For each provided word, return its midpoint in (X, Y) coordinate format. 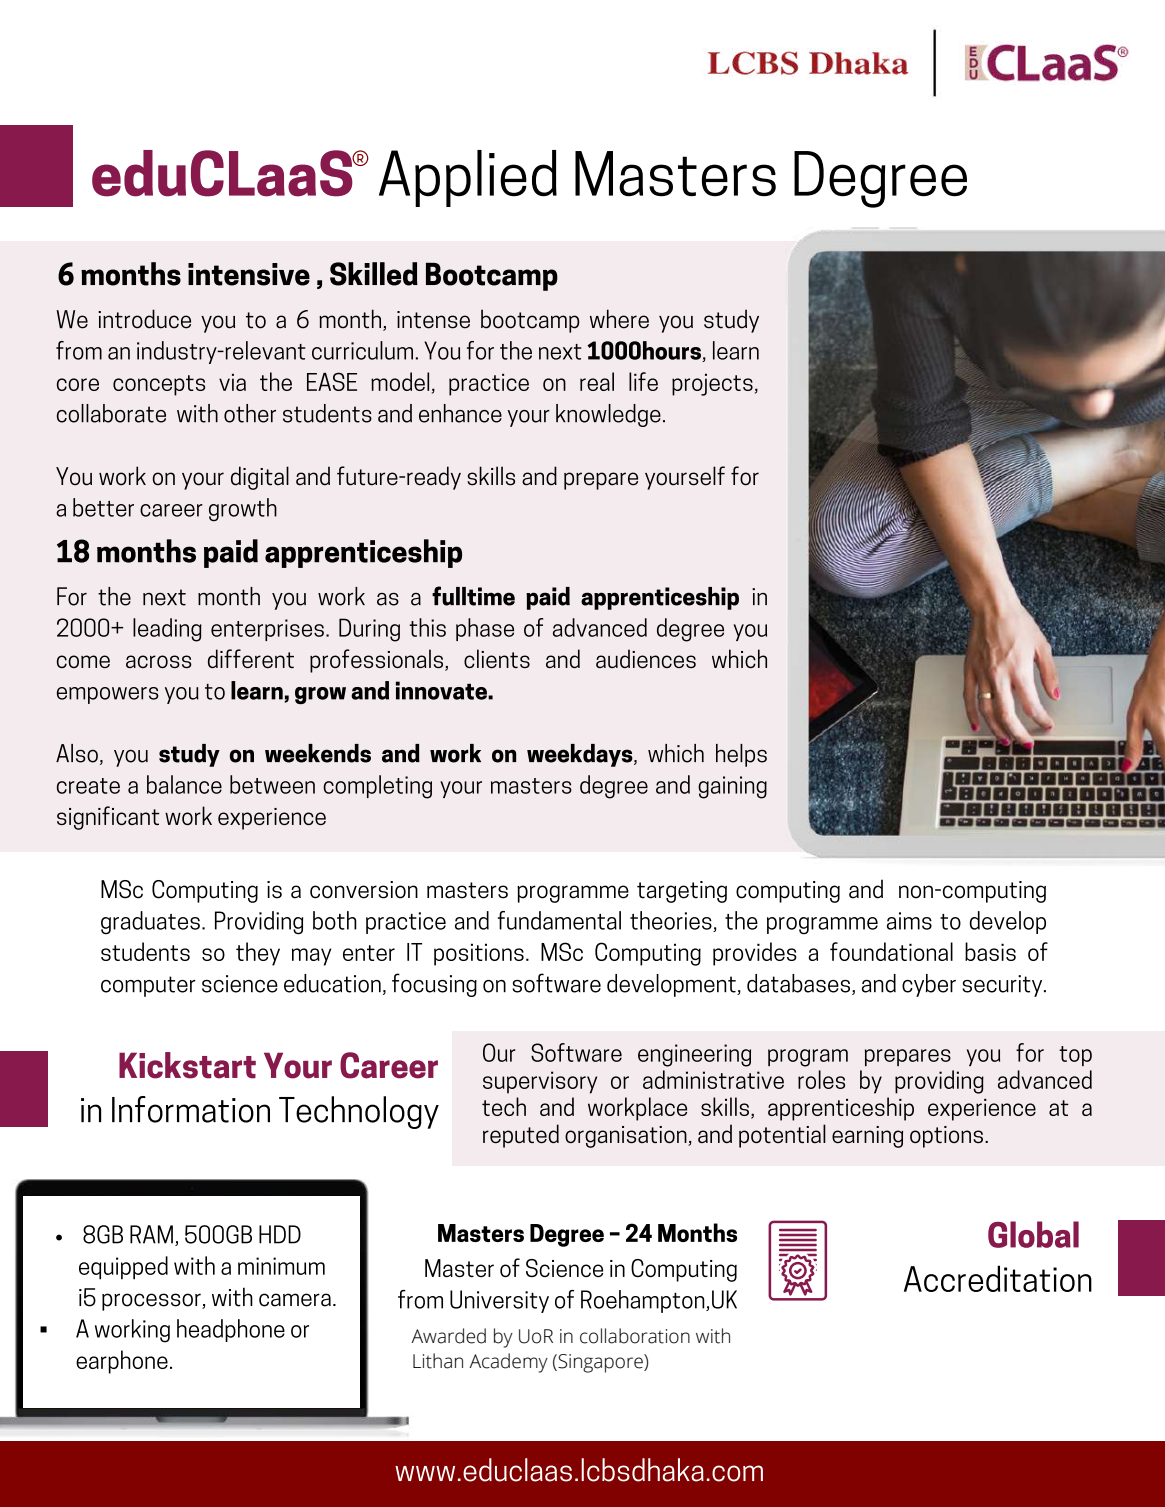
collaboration (635, 1336)
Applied (468, 178)
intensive (249, 274)
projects (712, 384)
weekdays (581, 755)
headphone (231, 1330)
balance (184, 784)
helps (741, 755)
